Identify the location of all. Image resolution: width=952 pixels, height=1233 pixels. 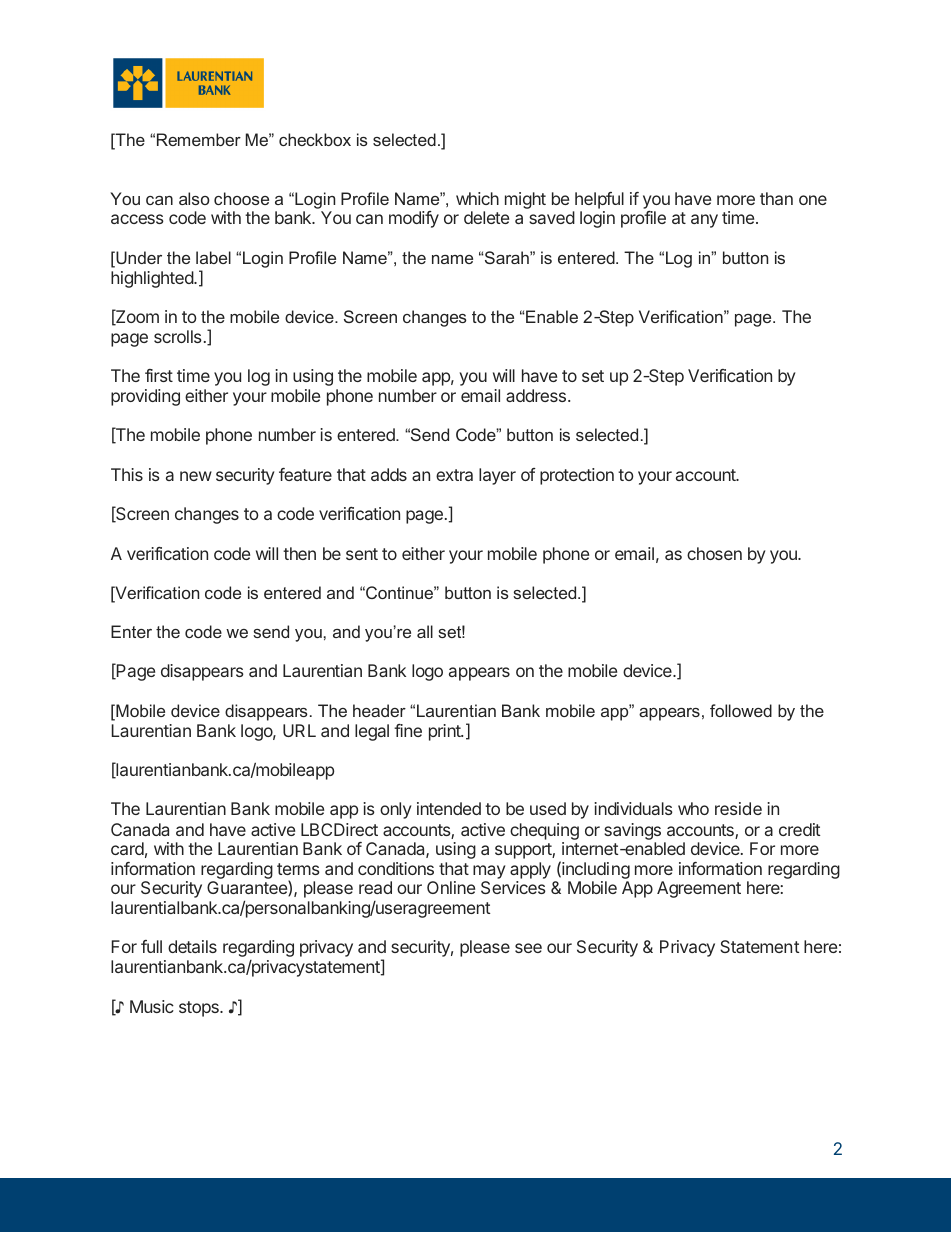
(425, 631).
